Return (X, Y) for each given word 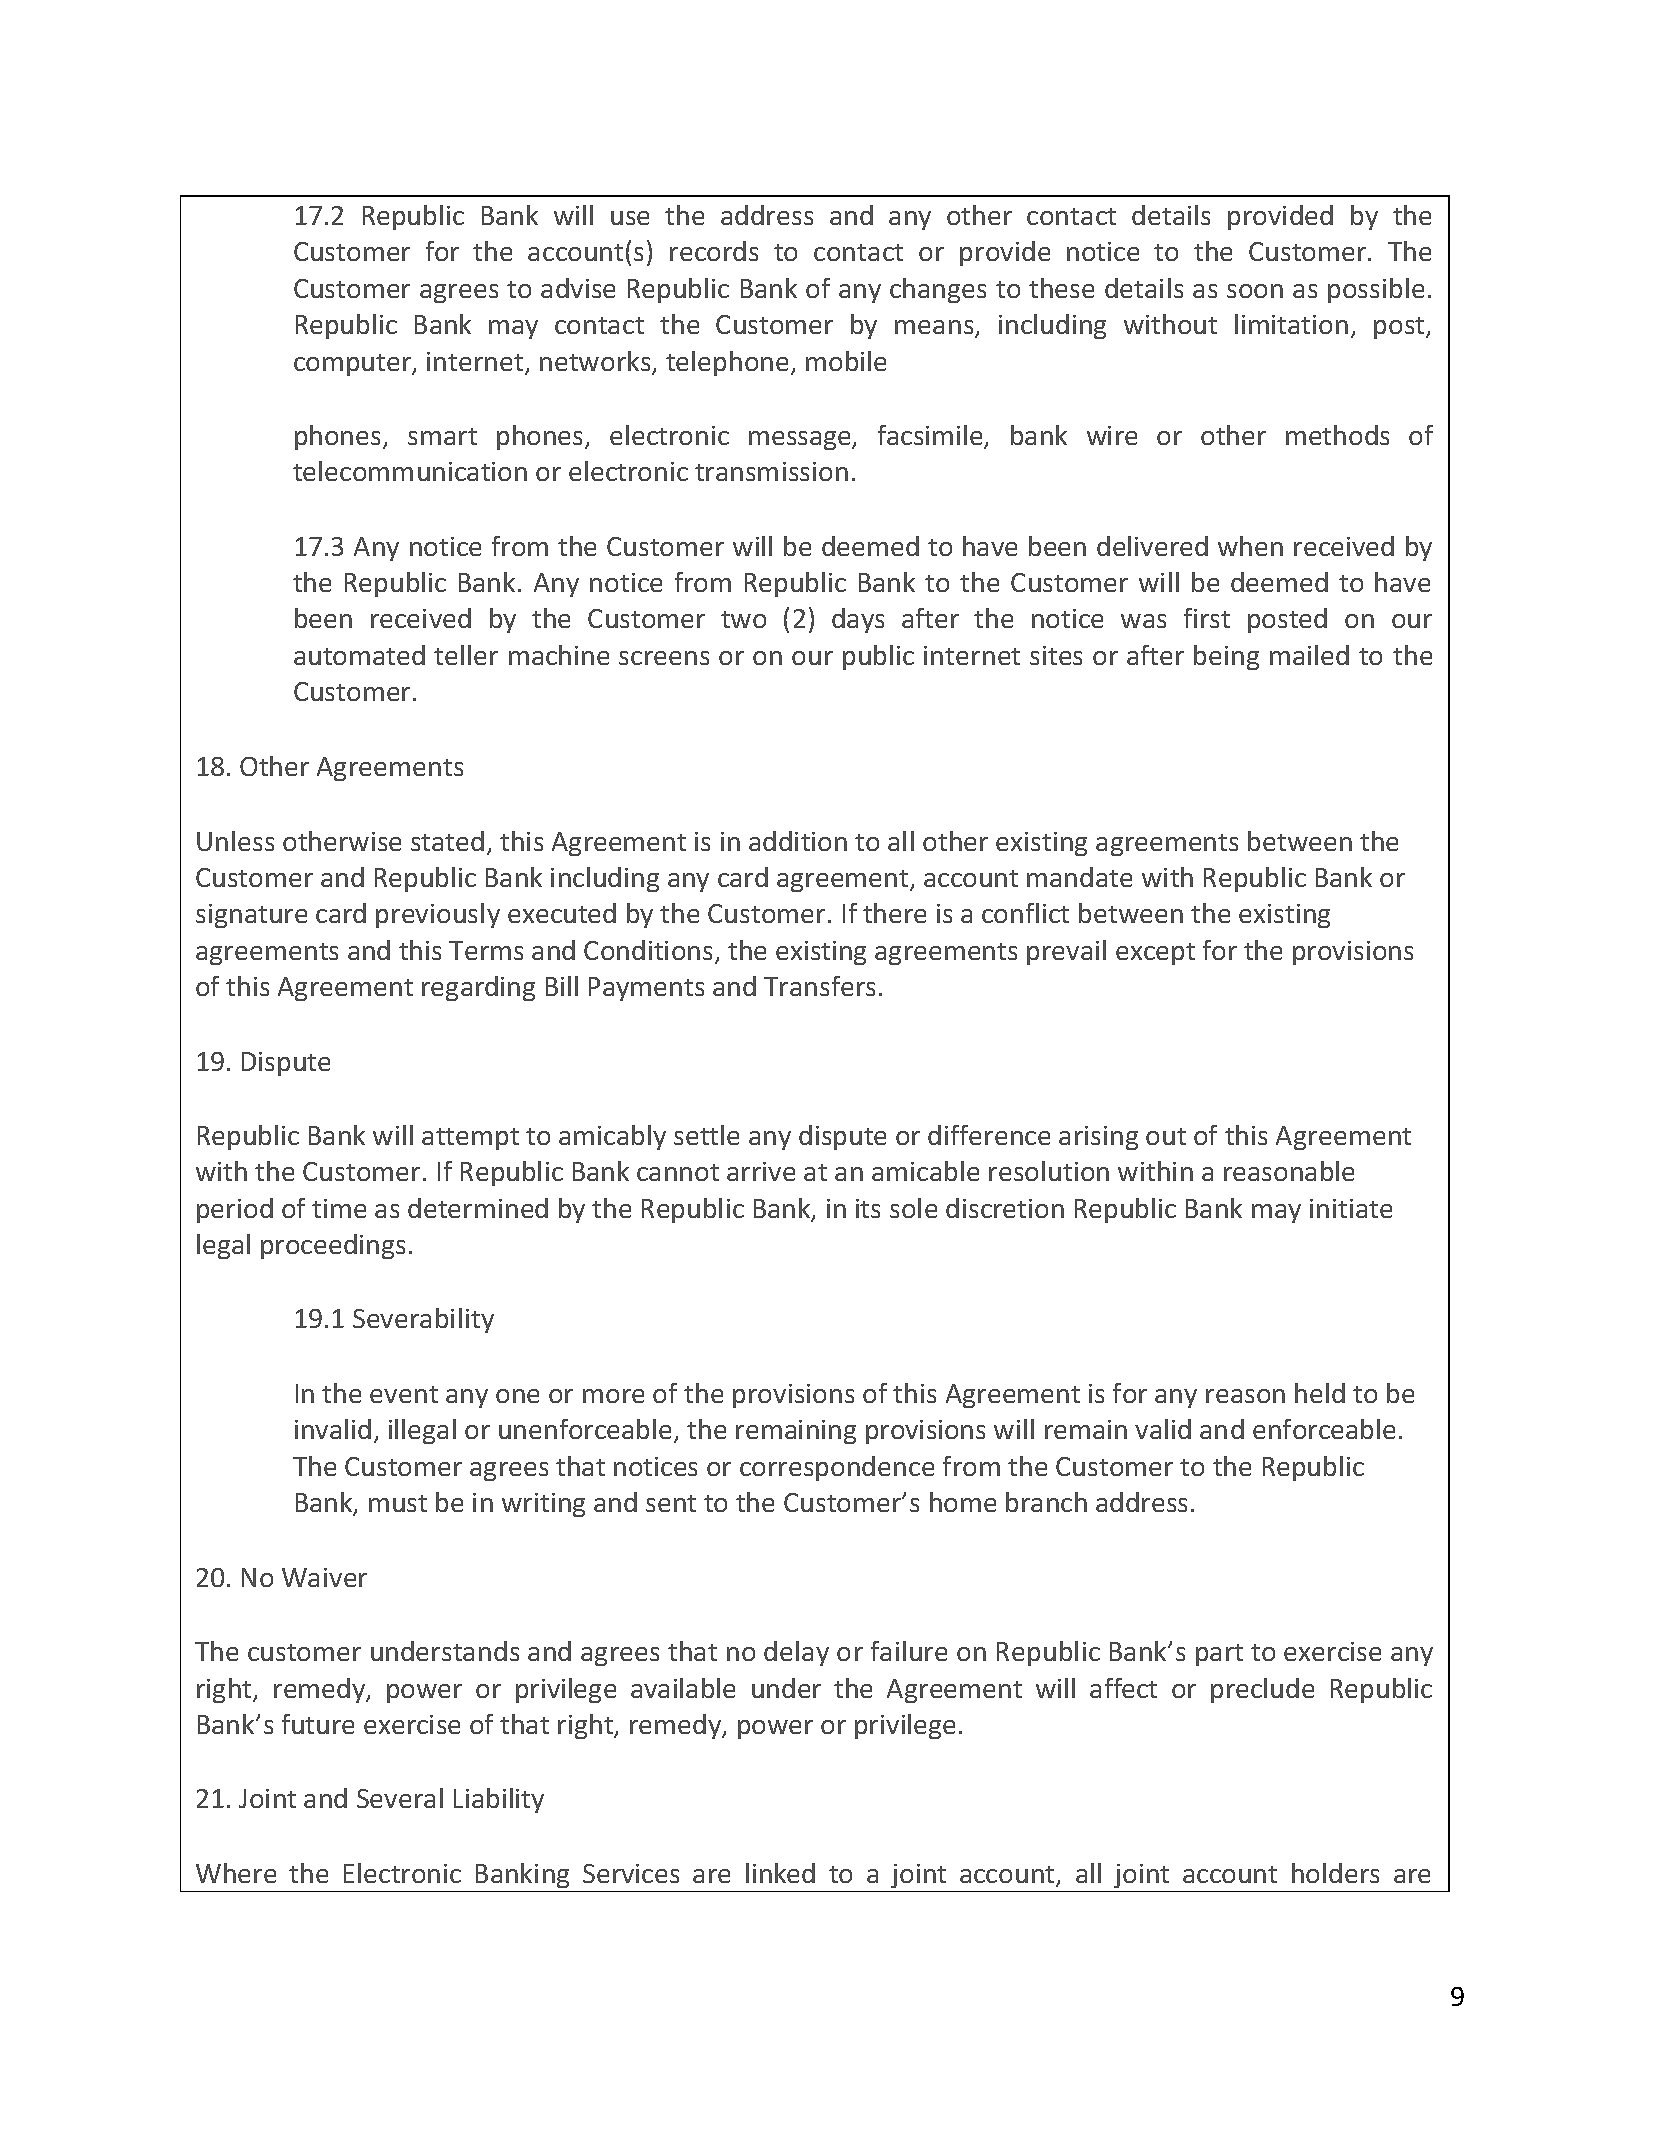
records (714, 251)
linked (780, 1873)
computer (353, 365)
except (1155, 954)
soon (1255, 291)
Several (400, 1798)
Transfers (819, 986)
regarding (478, 988)
